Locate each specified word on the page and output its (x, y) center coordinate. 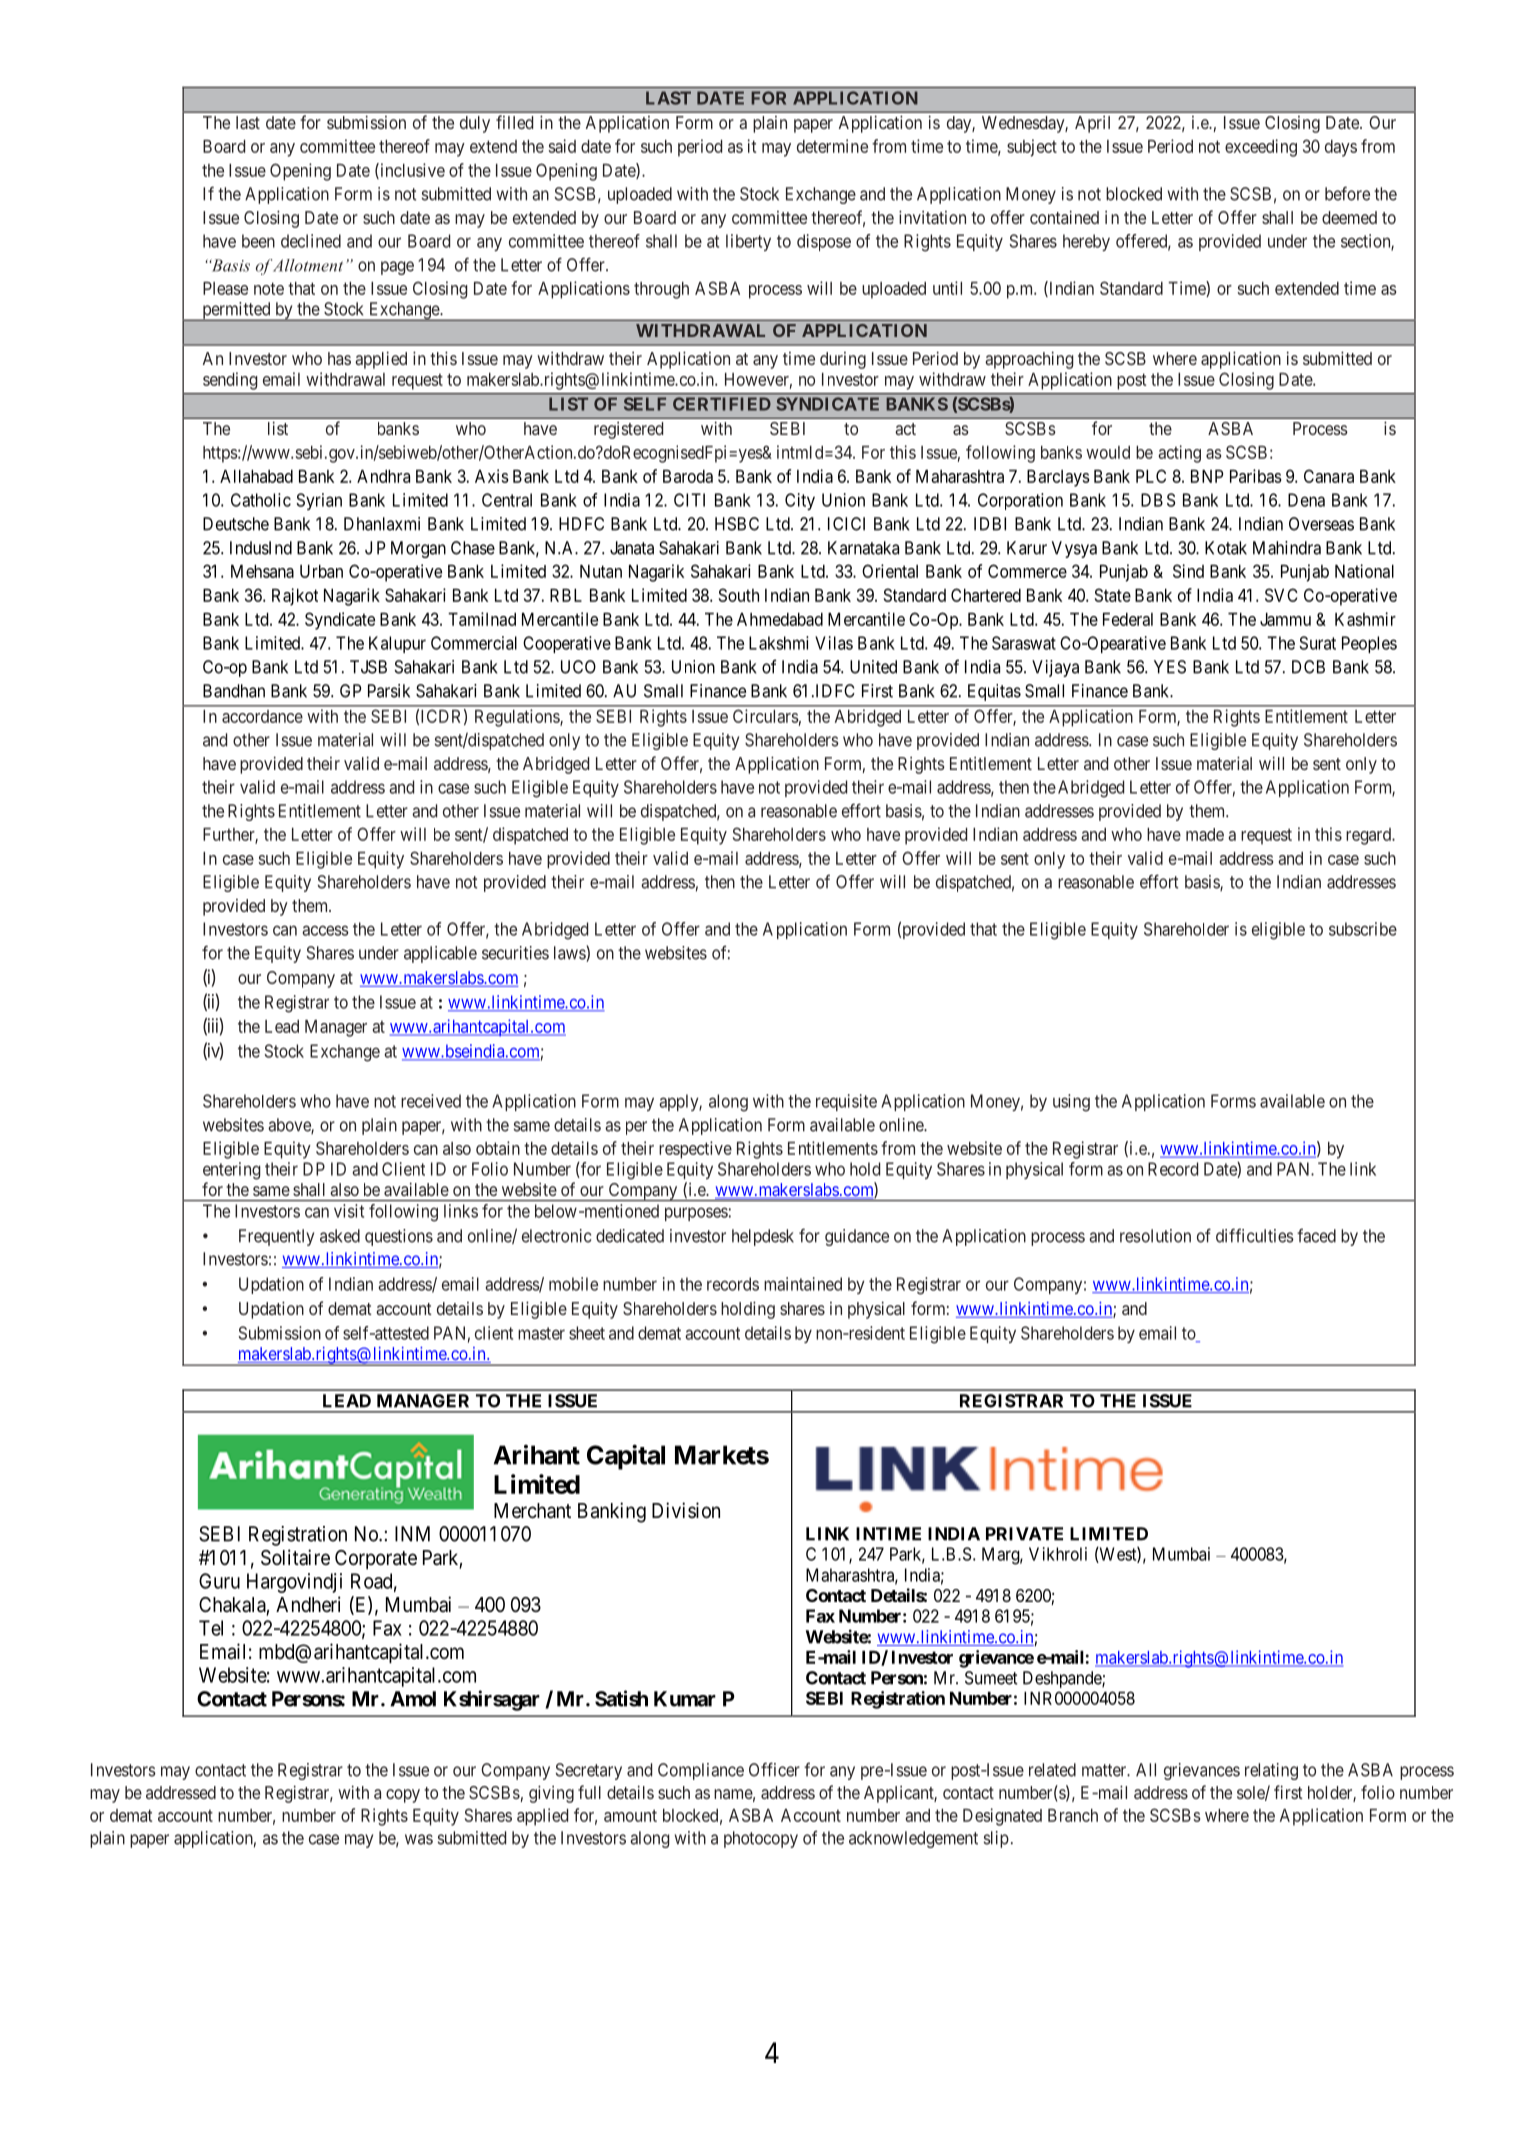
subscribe (1363, 929)
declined (311, 241)
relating (1271, 1771)
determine (832, 146)
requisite (846, 1102)
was (419, 1839)
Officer (774, 1769)
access (325, 930)
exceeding (1261, 148)
